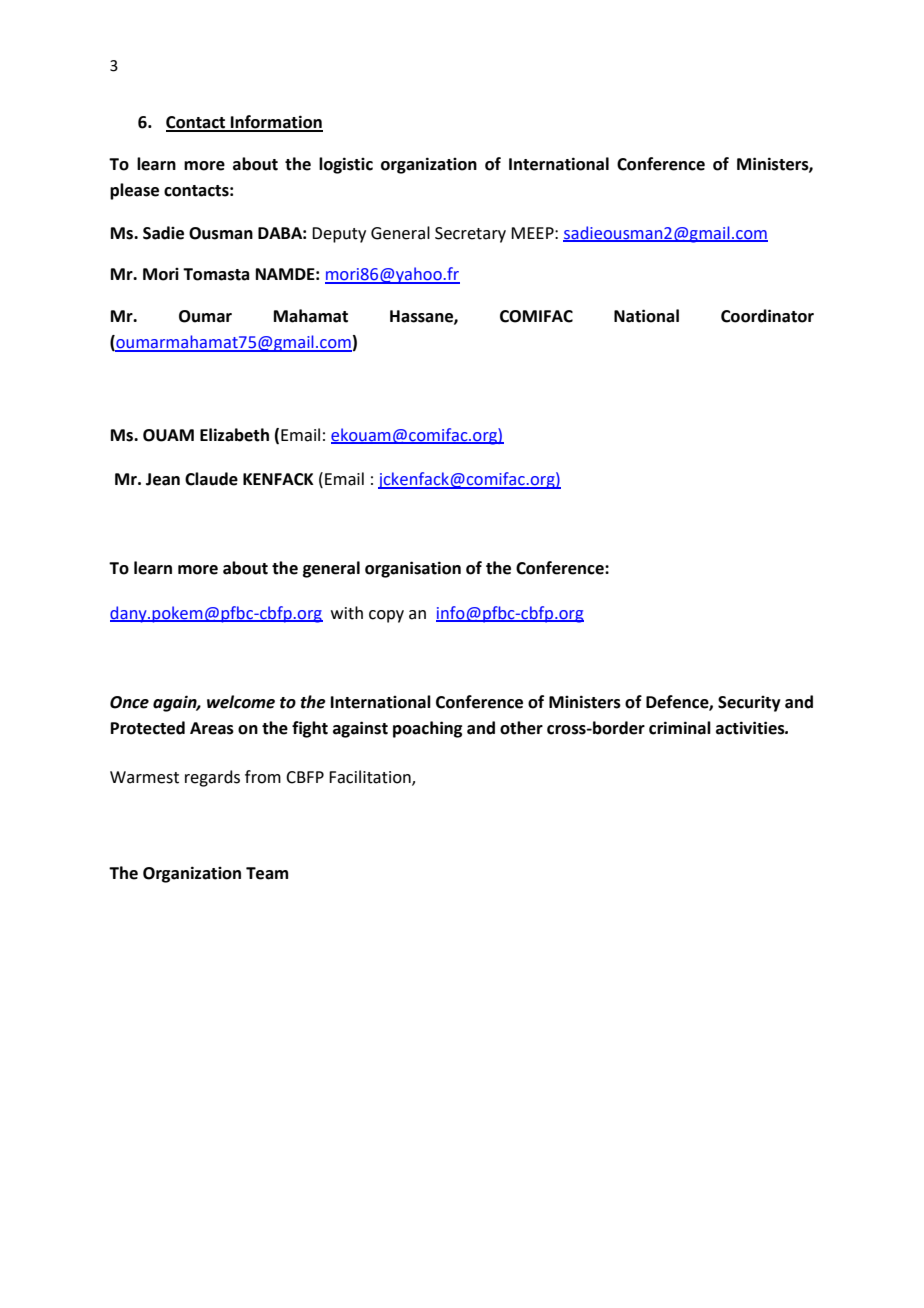 The image size is (924, 1308). I want to click on please, so click(134, 191).
